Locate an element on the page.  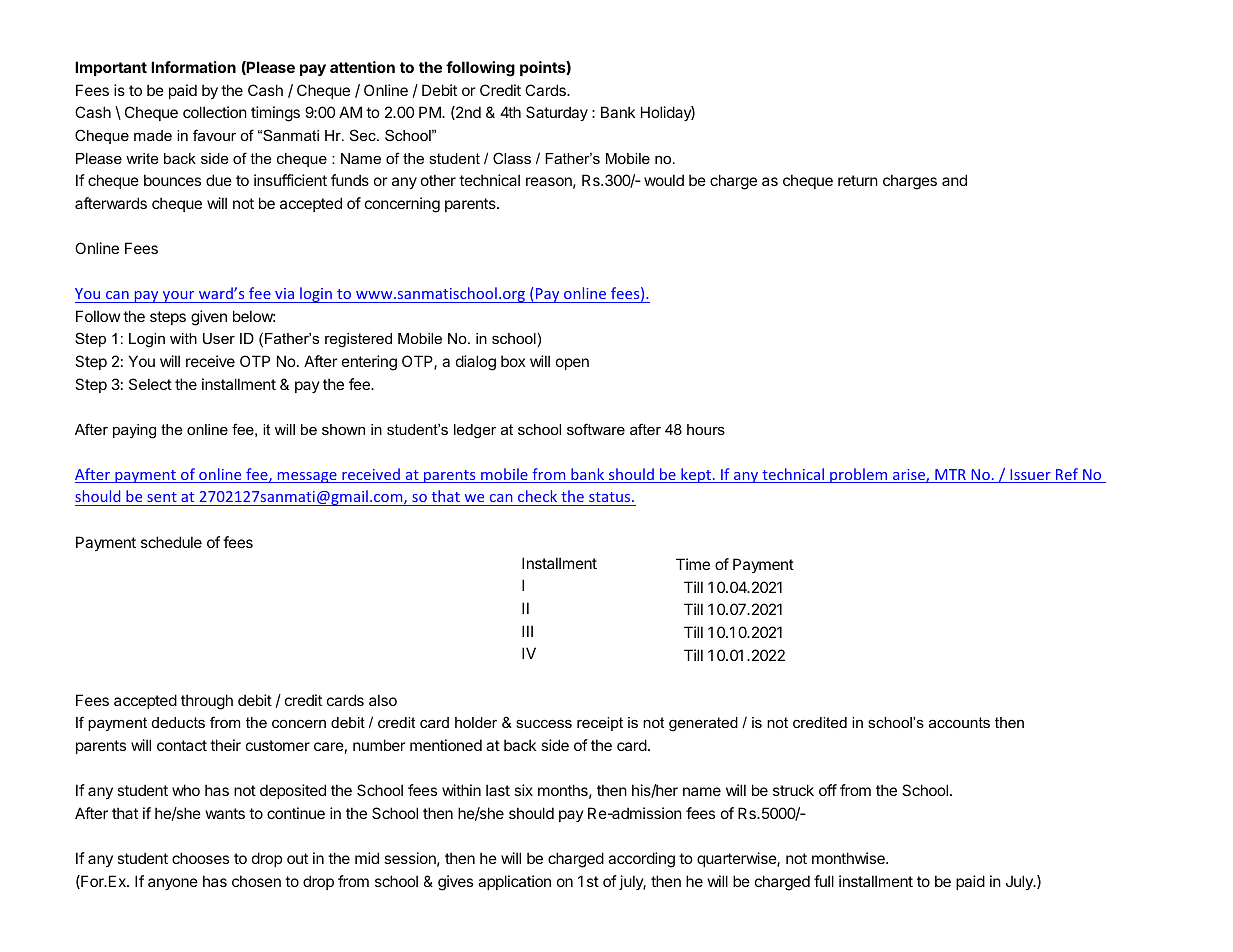
according is located at coordinates (641, 860).
